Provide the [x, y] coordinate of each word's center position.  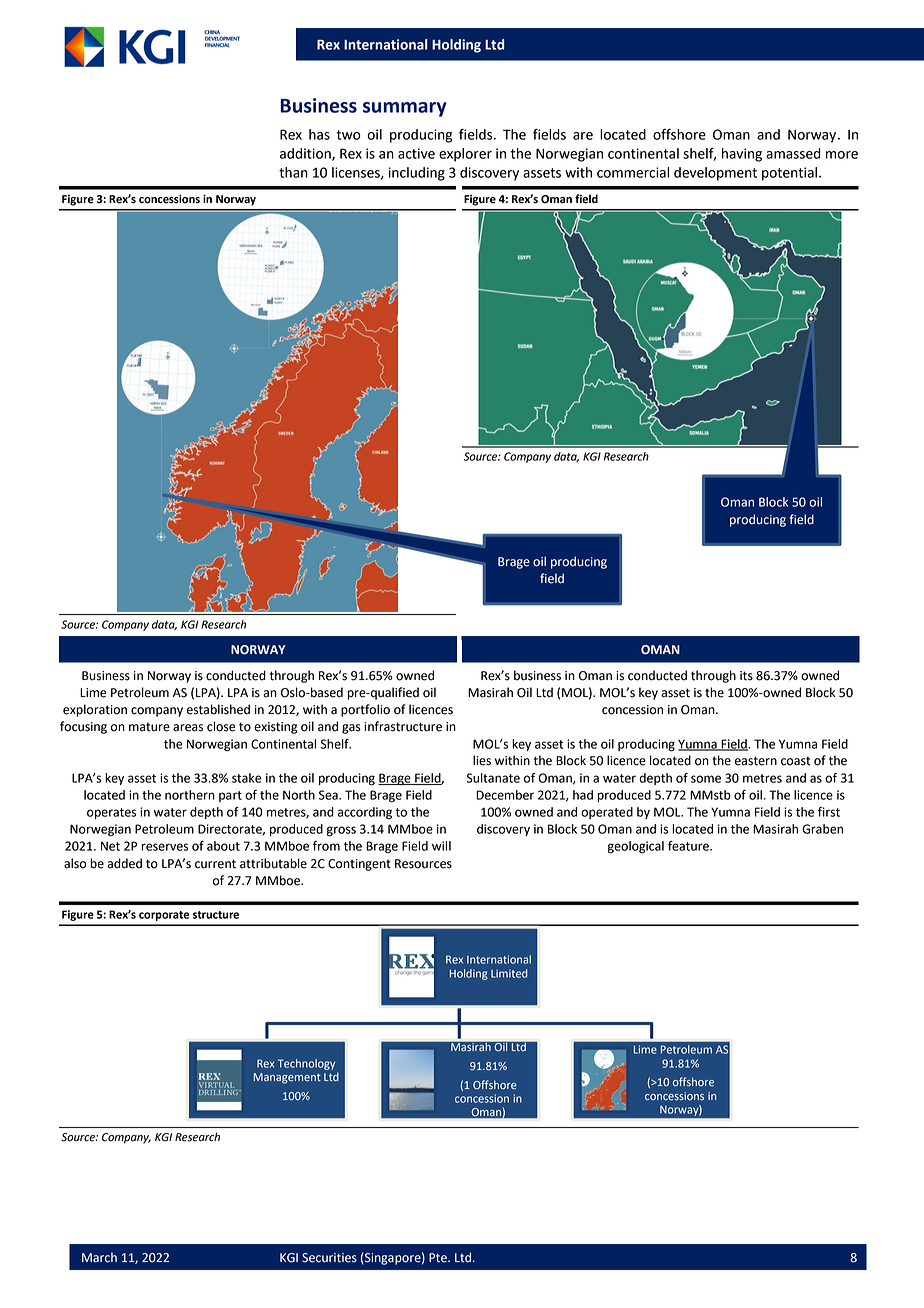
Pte [439, 1258]
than [293, 172]
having [742, 155]
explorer [465, 155]
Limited [509, 973]
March [99, 1257]
